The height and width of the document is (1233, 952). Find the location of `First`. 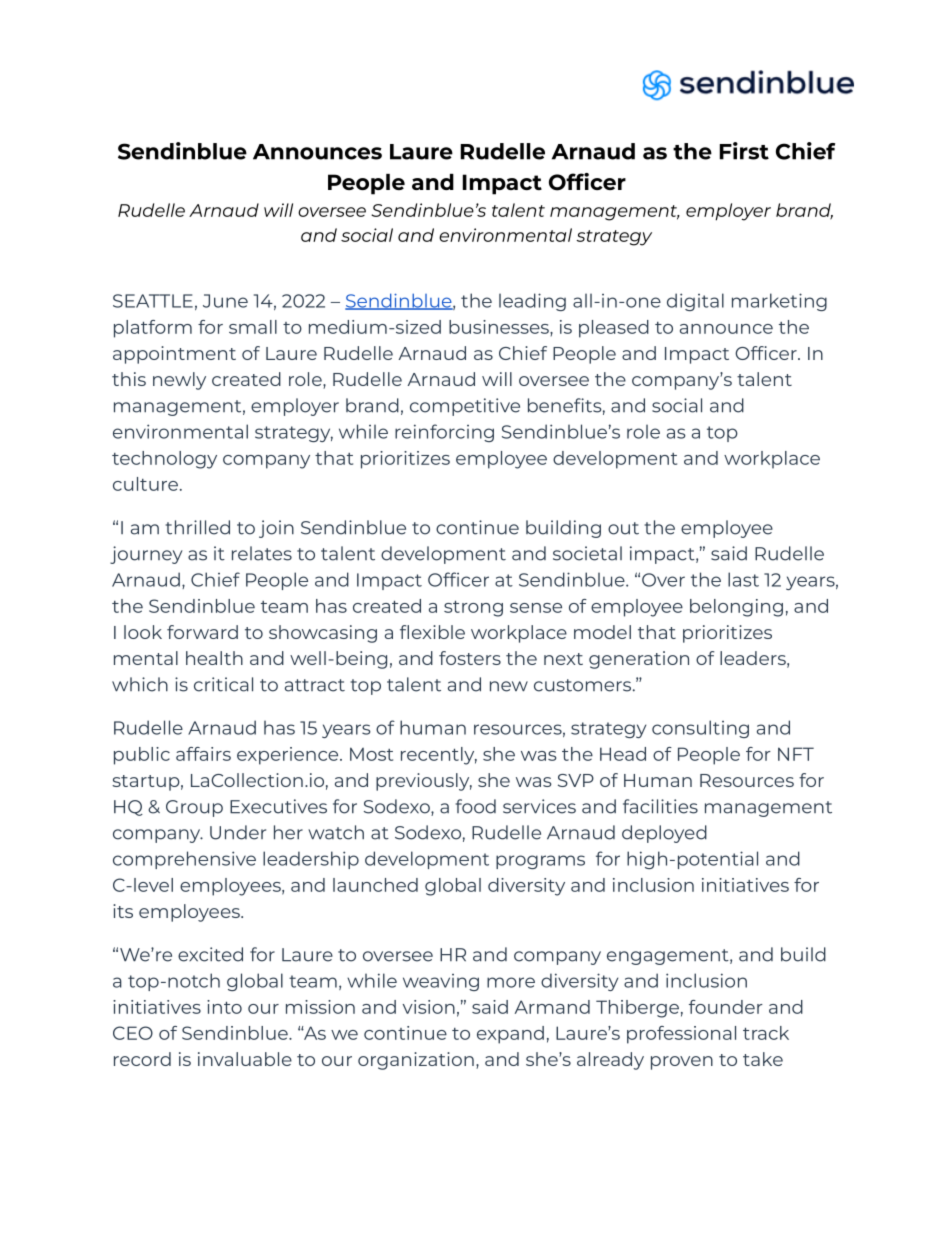

First is located at coordinates (744, 151).
